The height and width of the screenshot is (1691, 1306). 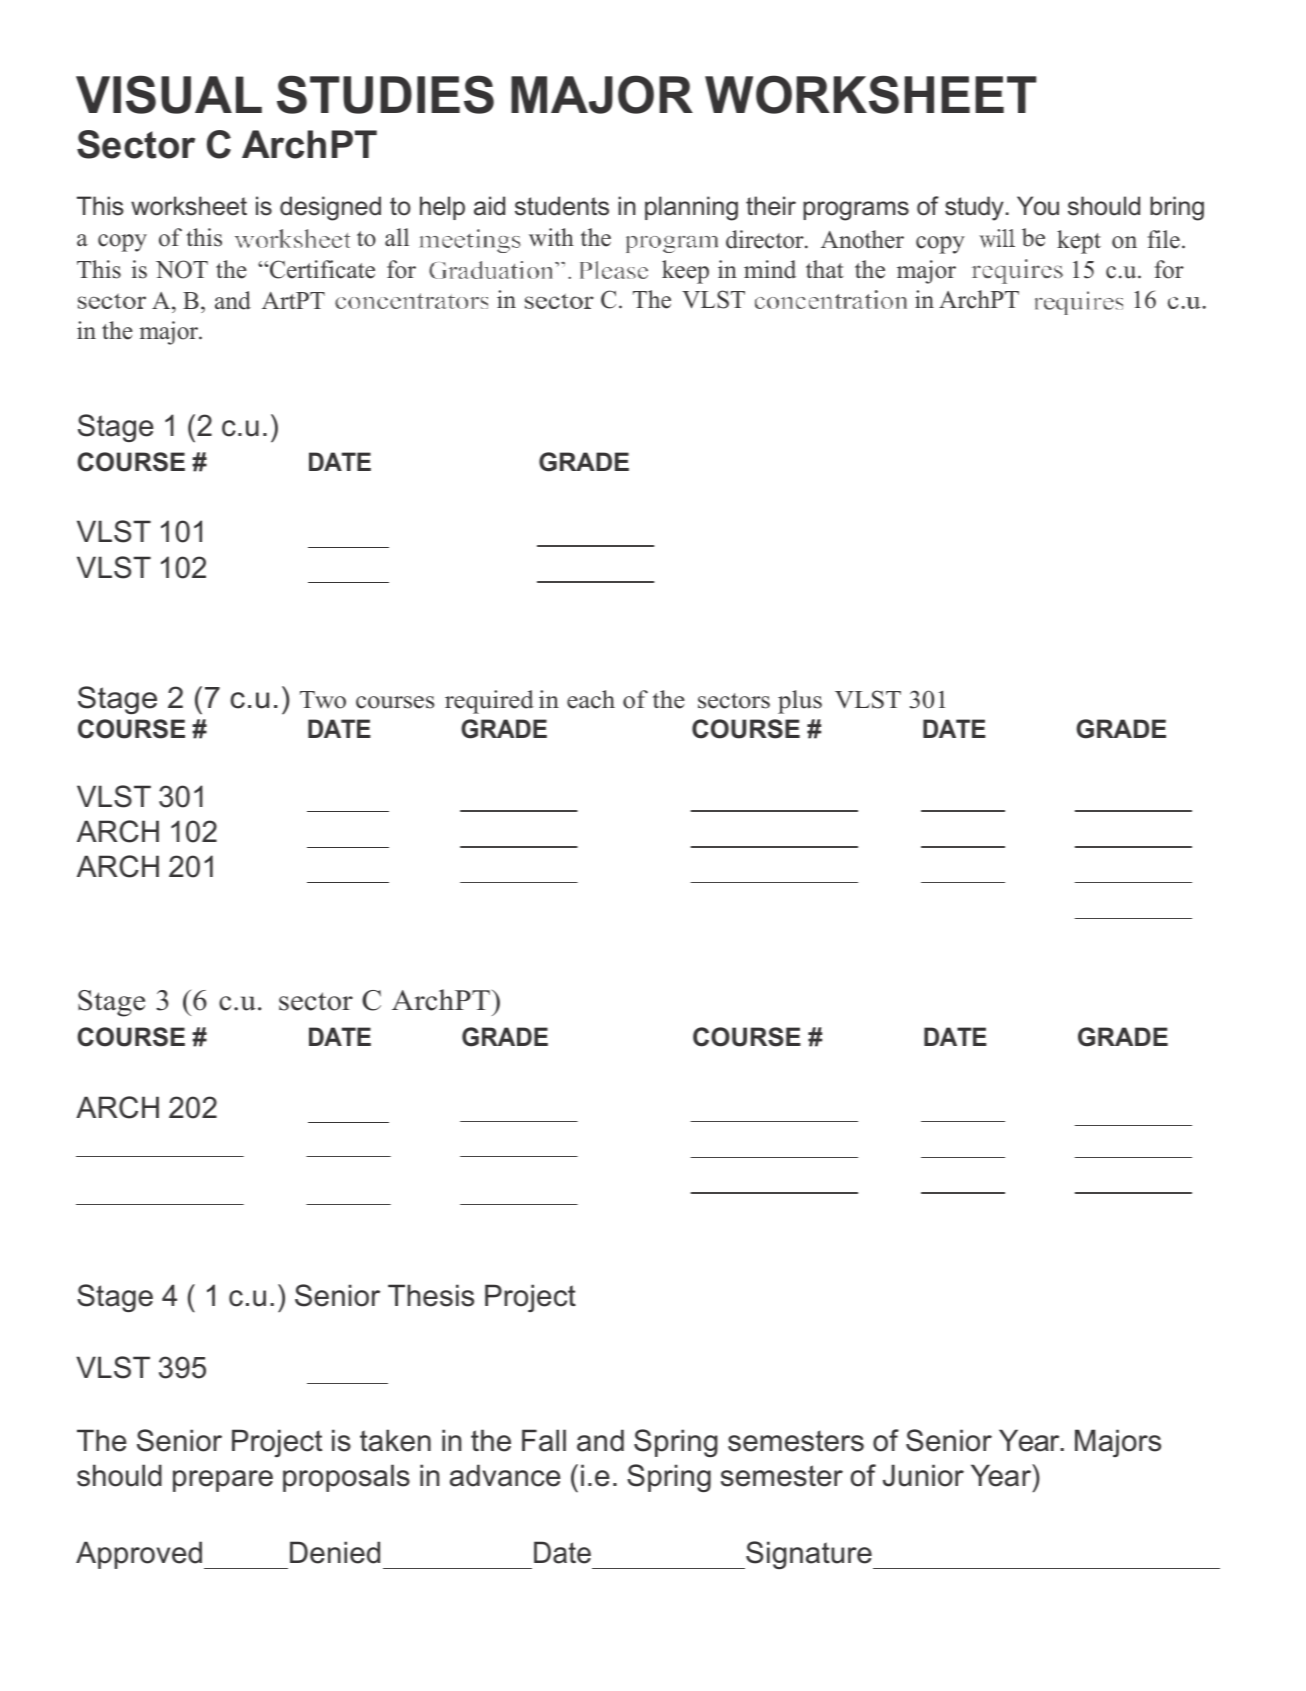 I want to click on Two, so click(x=323, y=700).
